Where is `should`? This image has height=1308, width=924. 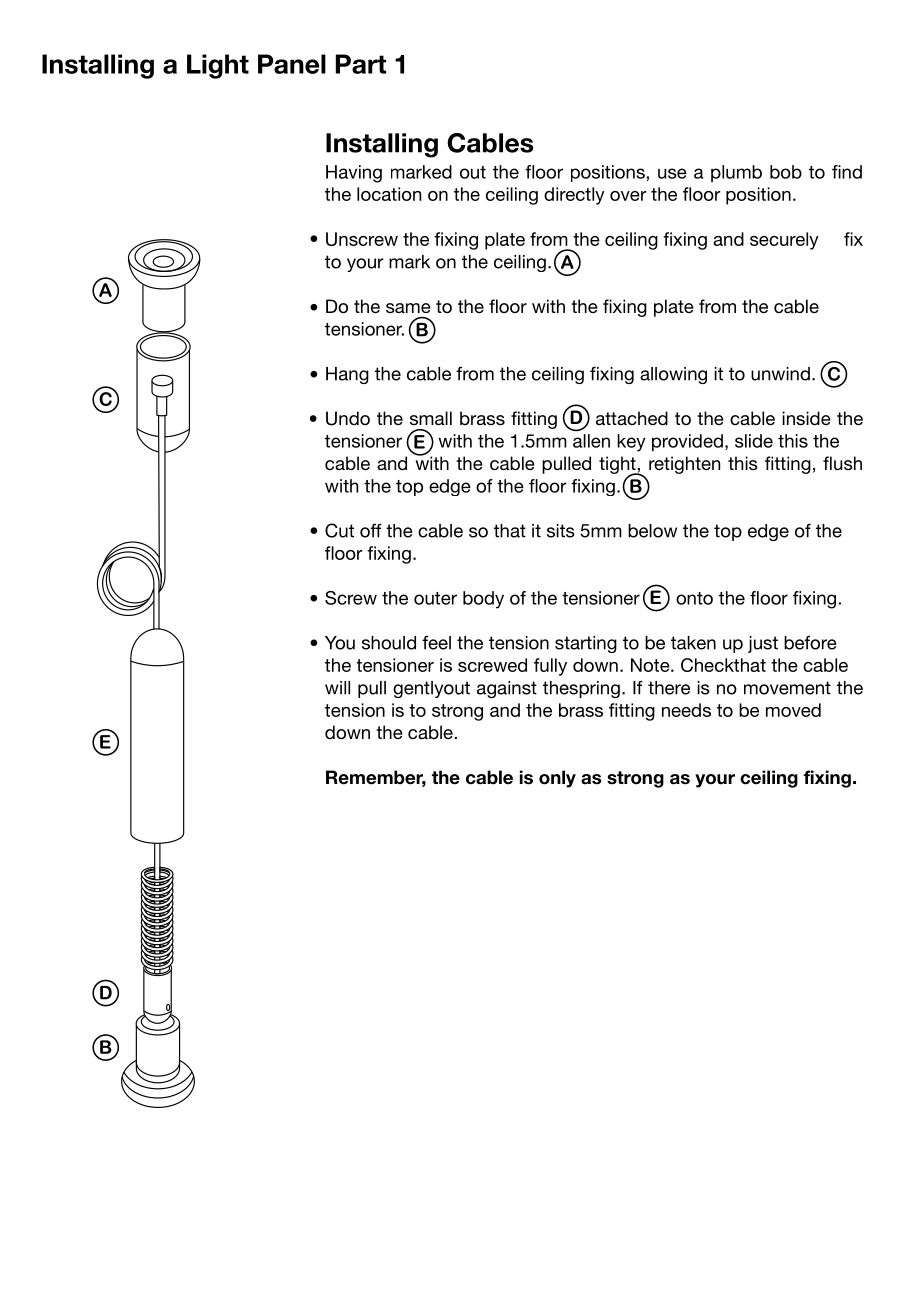
should is located at coordinates (389, 643).
